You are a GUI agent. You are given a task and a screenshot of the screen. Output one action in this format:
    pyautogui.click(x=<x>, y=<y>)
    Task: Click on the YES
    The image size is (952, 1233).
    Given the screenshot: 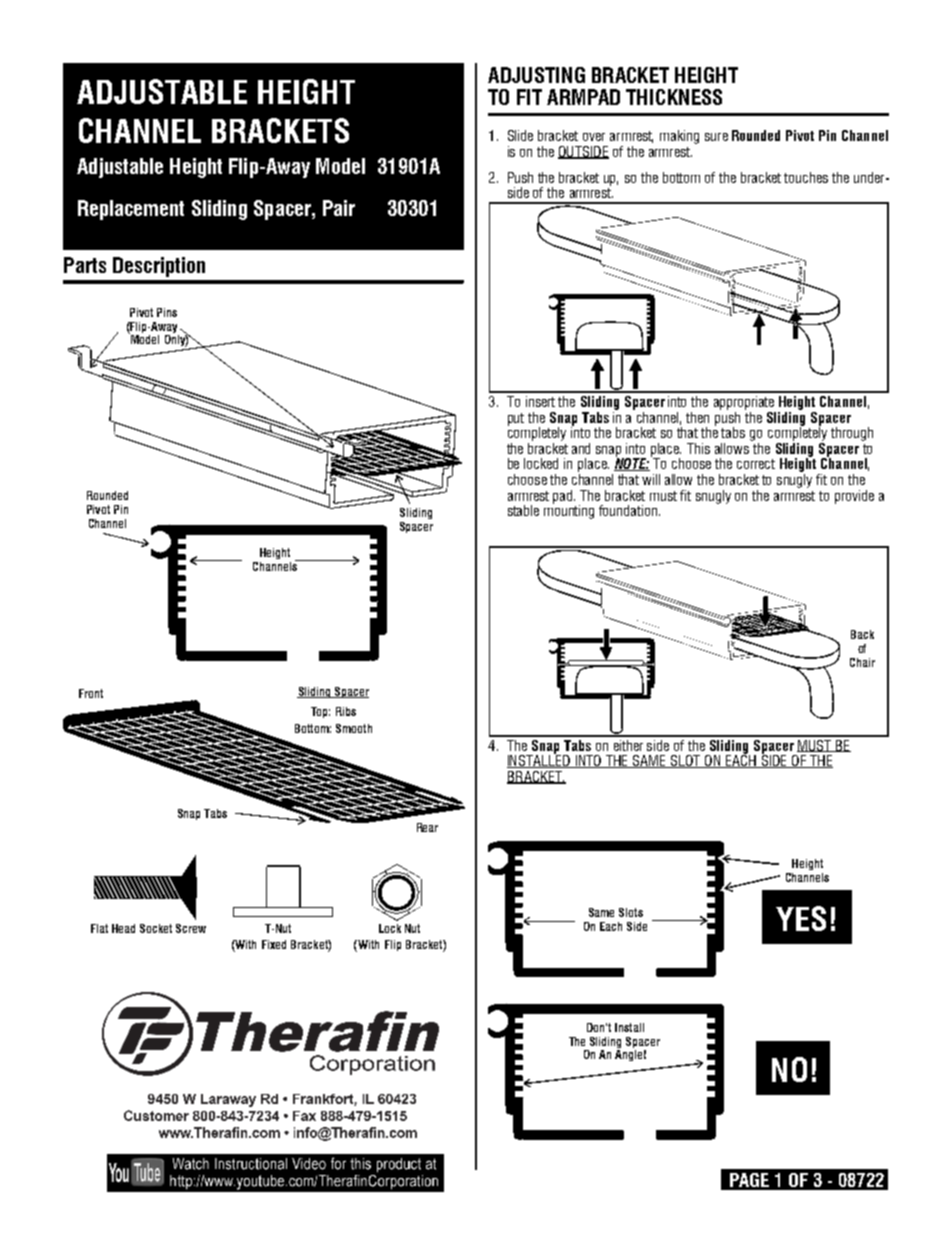 What is the action you would take?
    pyautogui.click(x=801, y=918)
